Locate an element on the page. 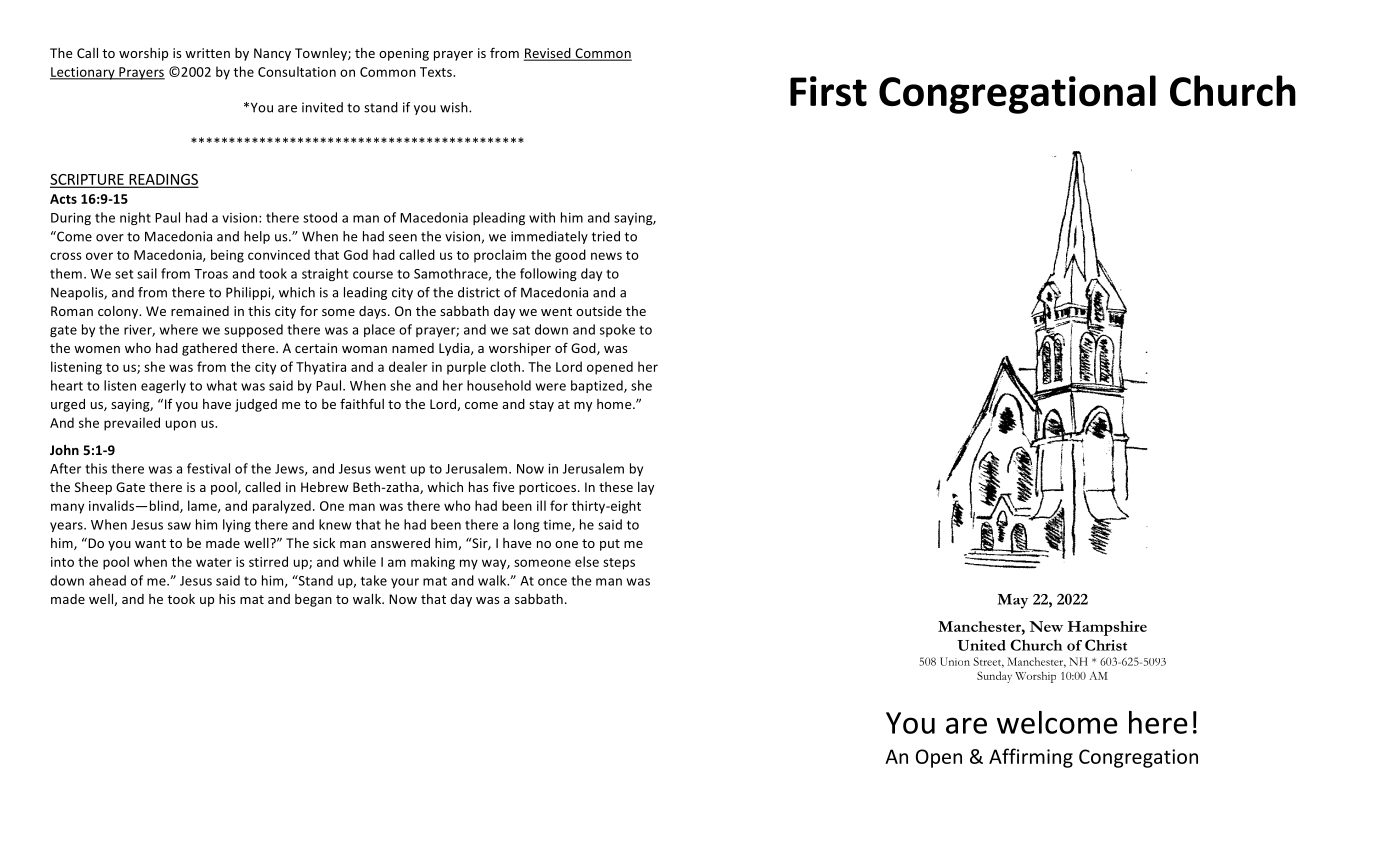  upon is located at coordinates (181, 425).
